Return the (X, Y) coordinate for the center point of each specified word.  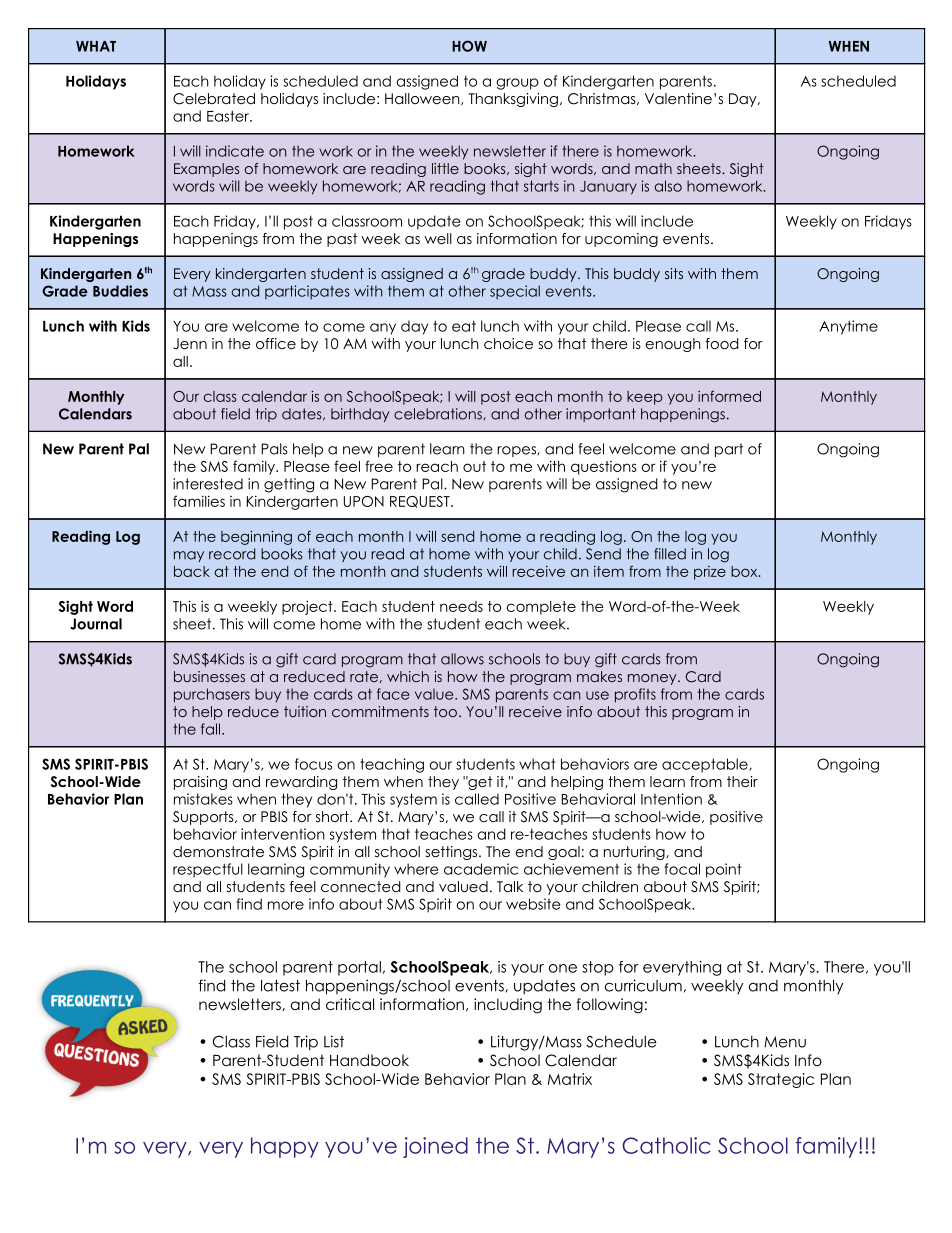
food (722, 343)
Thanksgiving (513, 100)
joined (435, 1147)
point (724, 870)
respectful (208, 870)
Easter (229, 116)
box (745, 571)
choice (508, 343)
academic (481, 869)
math (653, 168)
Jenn (190, 344)
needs (461, 606)
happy (285, 1147)
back (192, 571)
